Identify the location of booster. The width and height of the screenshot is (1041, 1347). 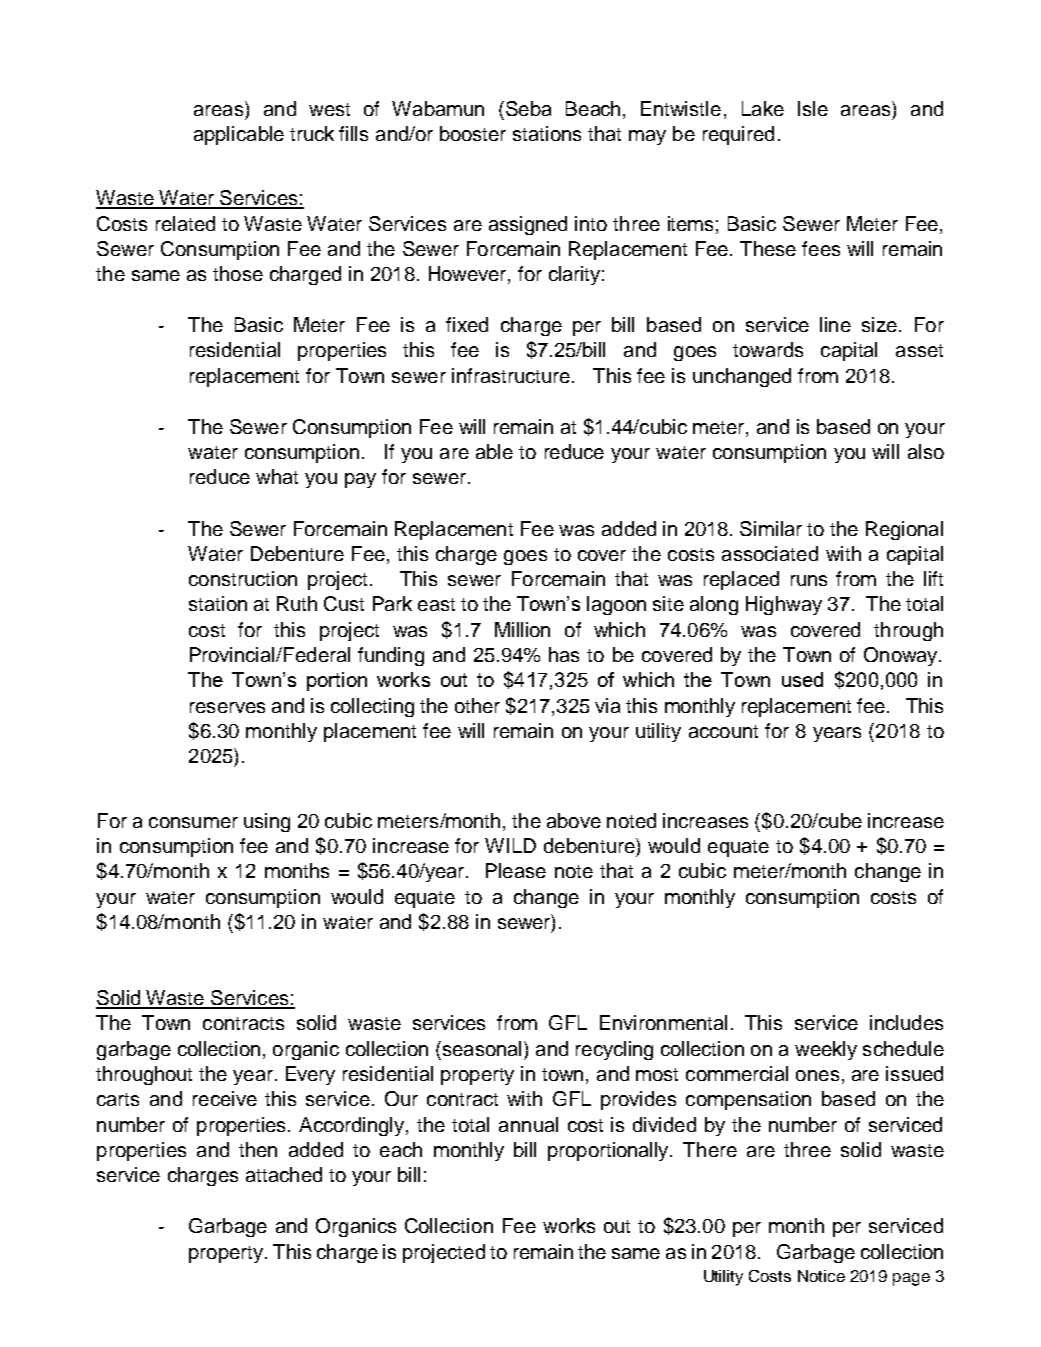
(473, 133).
